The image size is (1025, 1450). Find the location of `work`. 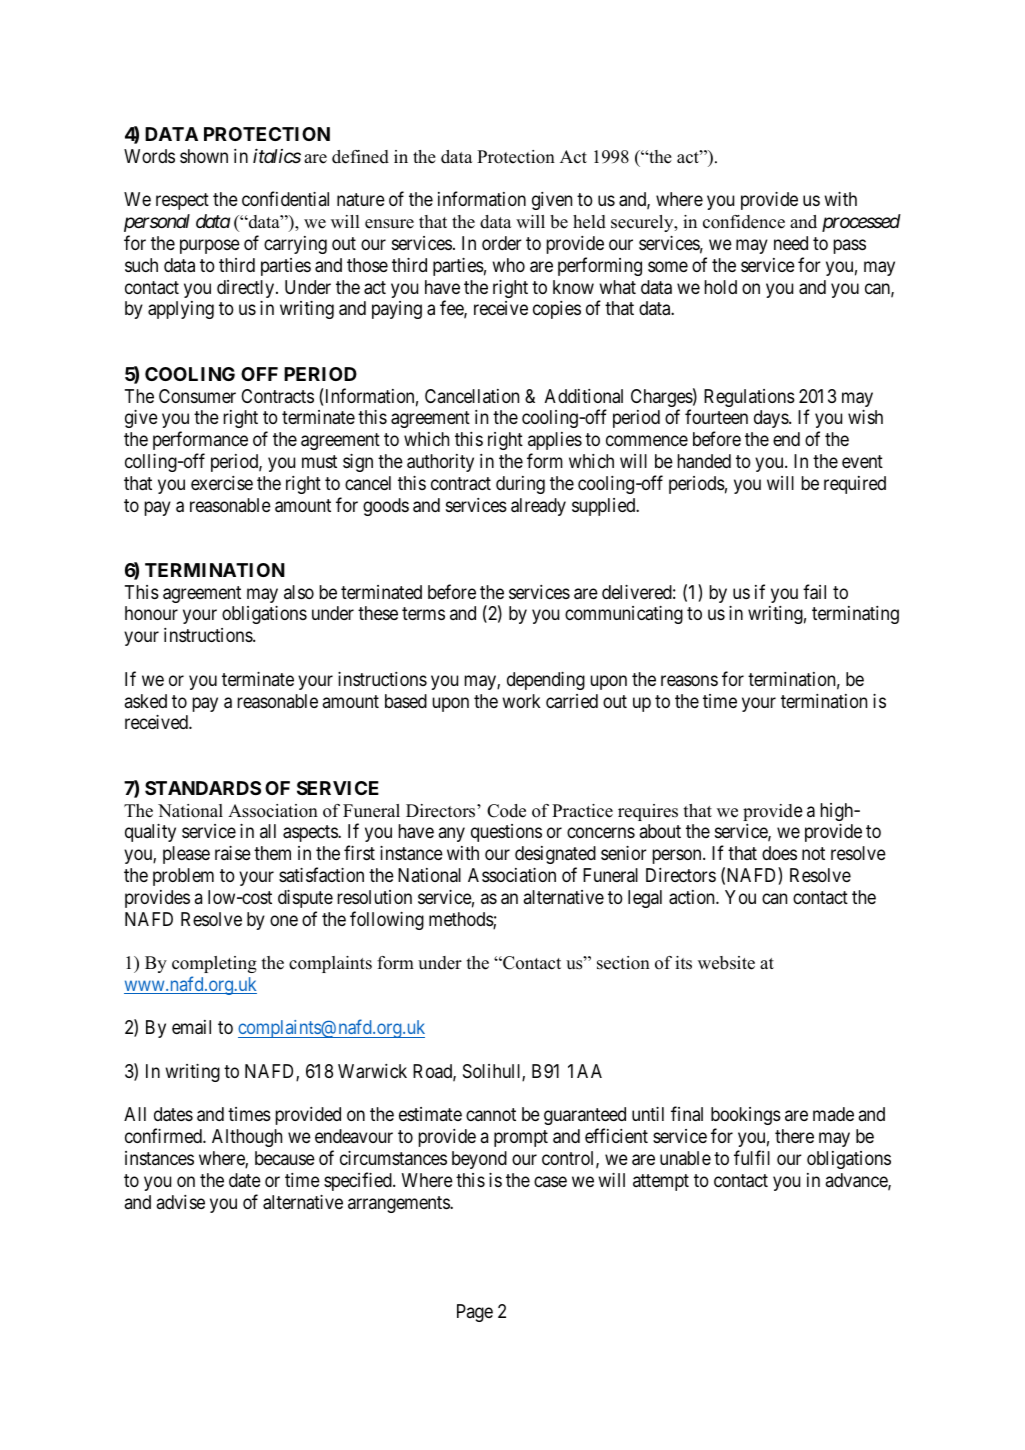

work is located at coordinates (522, 701).
